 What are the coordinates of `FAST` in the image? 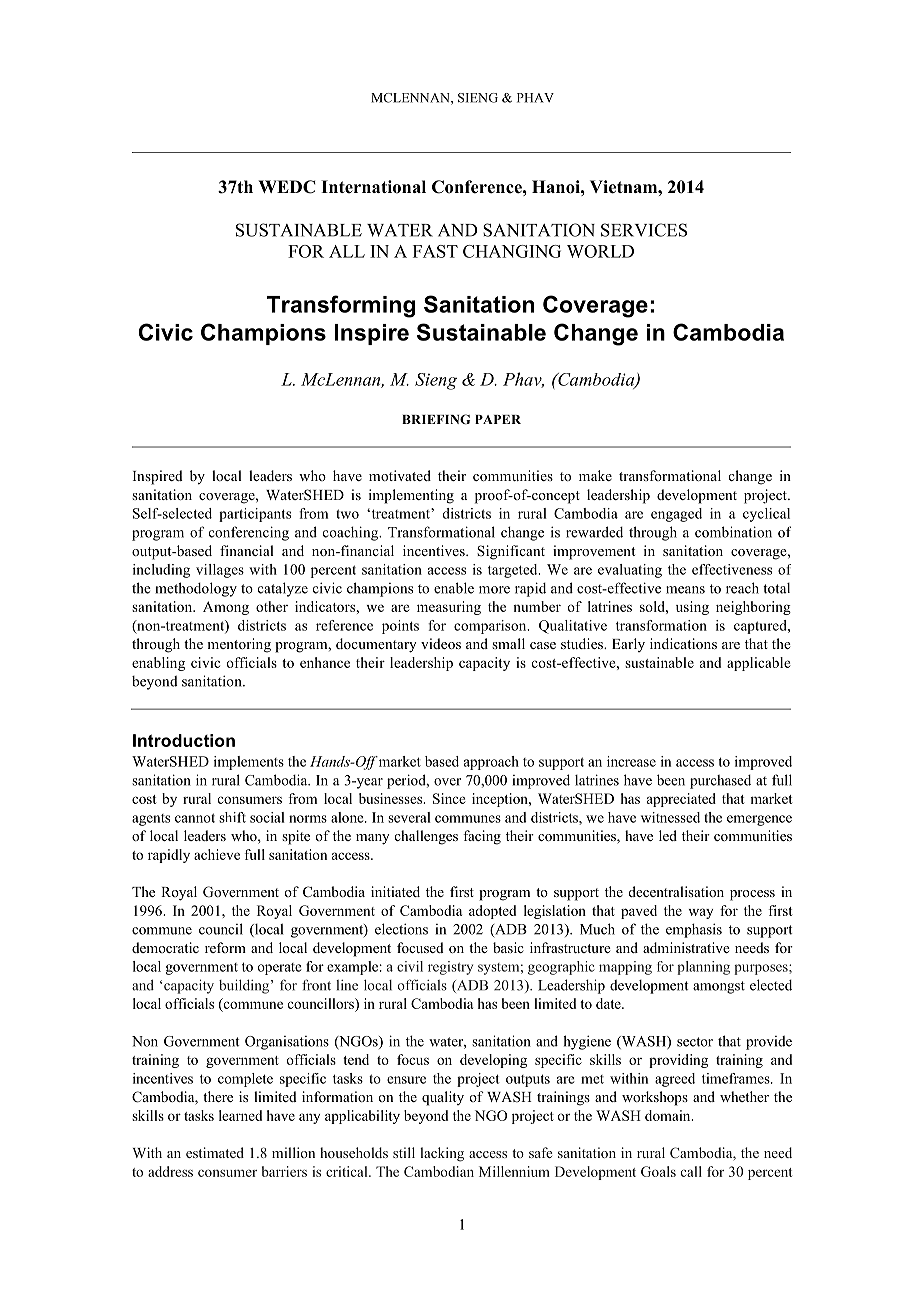 It's located at (435, 251).
